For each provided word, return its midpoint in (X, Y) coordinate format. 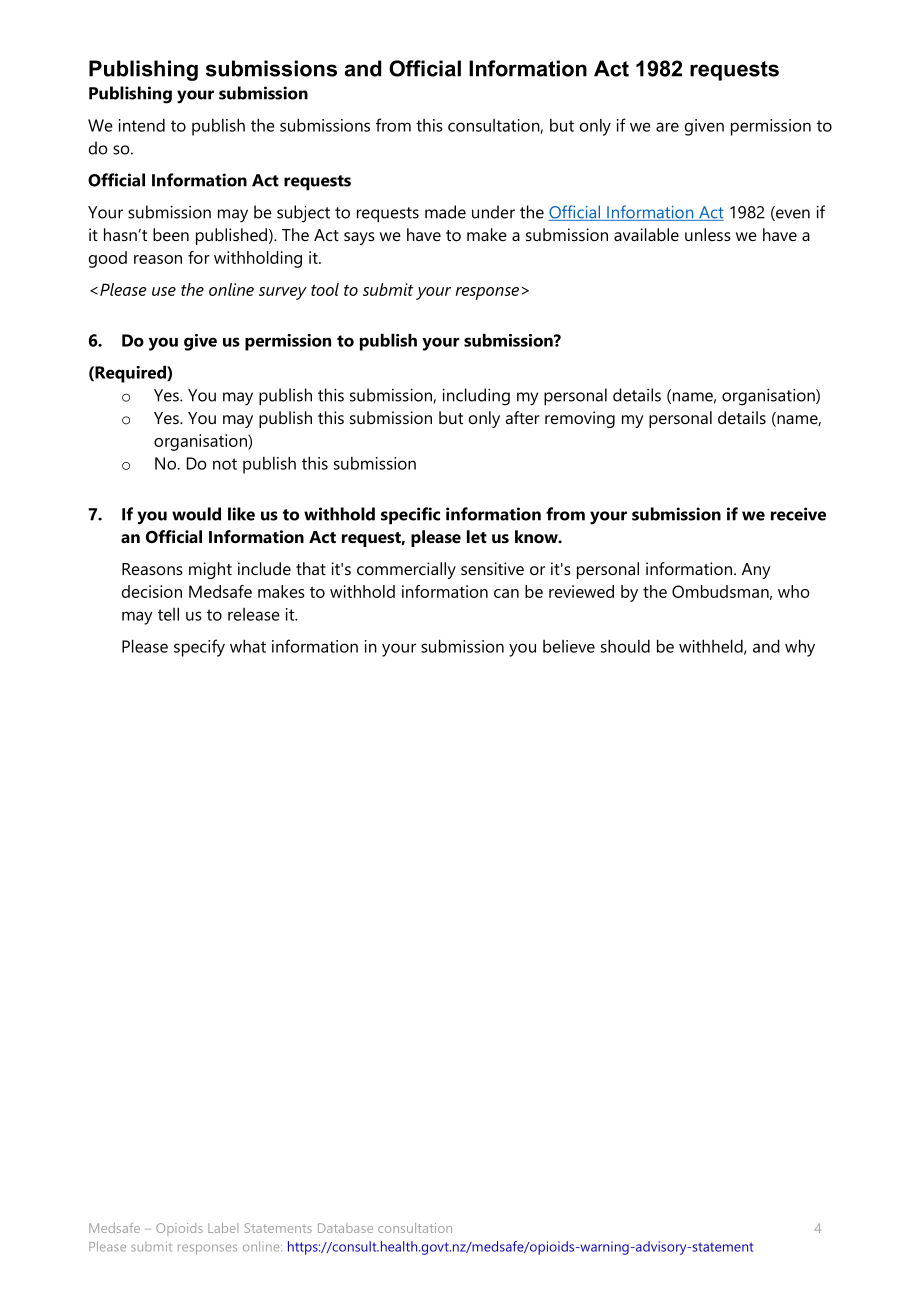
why (800, 648)
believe (569, 646)
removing (580, 419)
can (506, 593)
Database (345, 1228)
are (667, 127)
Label (223, 1228)
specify (199, 648)
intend (142, 125)
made (445, 212)
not (225, 464)
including (476, 397)
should (625, 646)
